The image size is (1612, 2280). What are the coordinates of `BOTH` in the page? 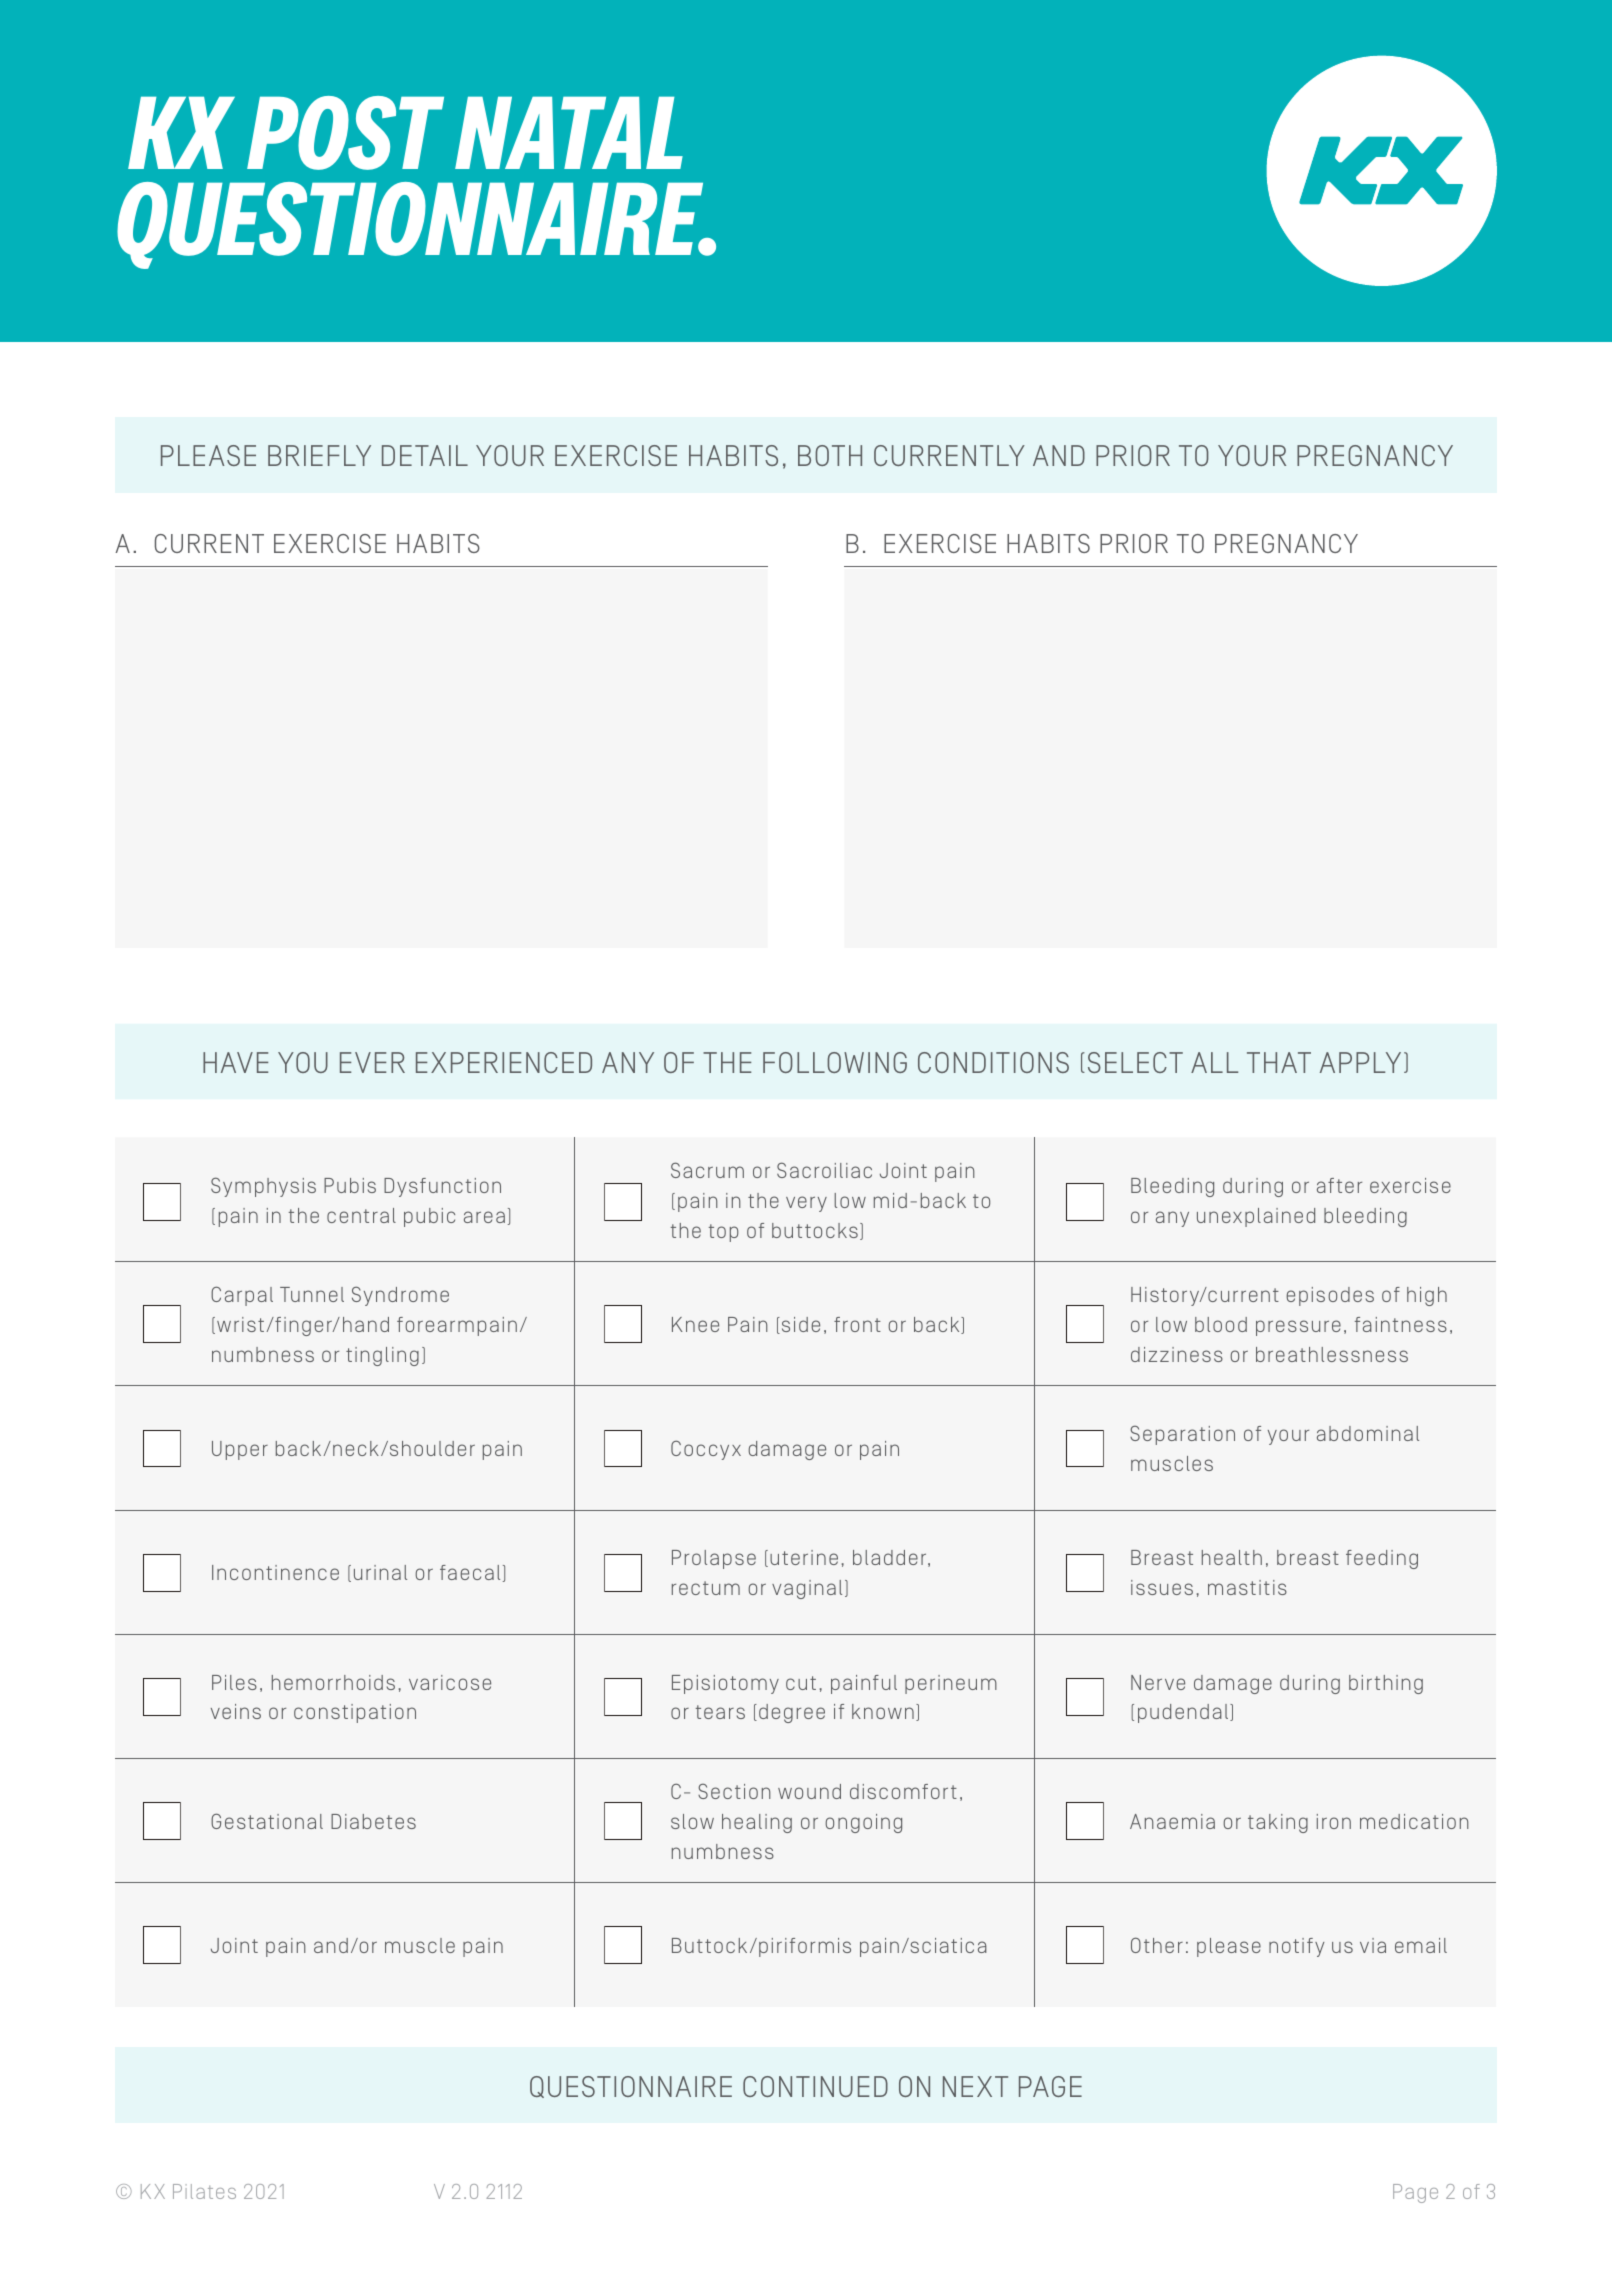 It's located at (830, 455).
